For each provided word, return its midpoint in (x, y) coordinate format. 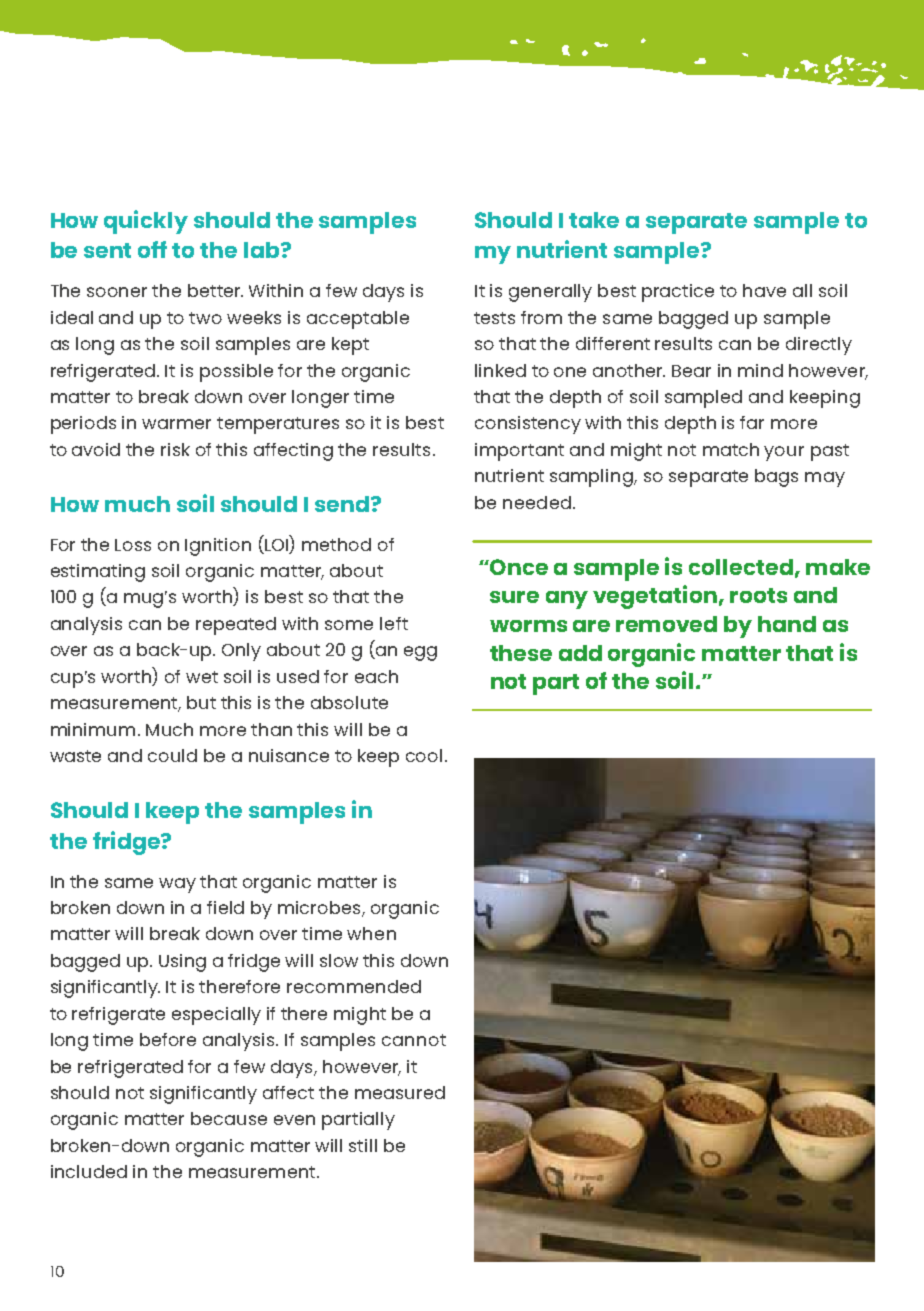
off (152, 249)
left (394, 623)
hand (787, 624)
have (764, 290)
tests (494, 318)
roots (758, 595)
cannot (414, 1040)
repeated (236, 626)
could (172, 755)
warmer (176, 424)
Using (182, 963)
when (371, 933)
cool (424, 755)
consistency (528, 425)
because (229, 1118)
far (752, 422)
